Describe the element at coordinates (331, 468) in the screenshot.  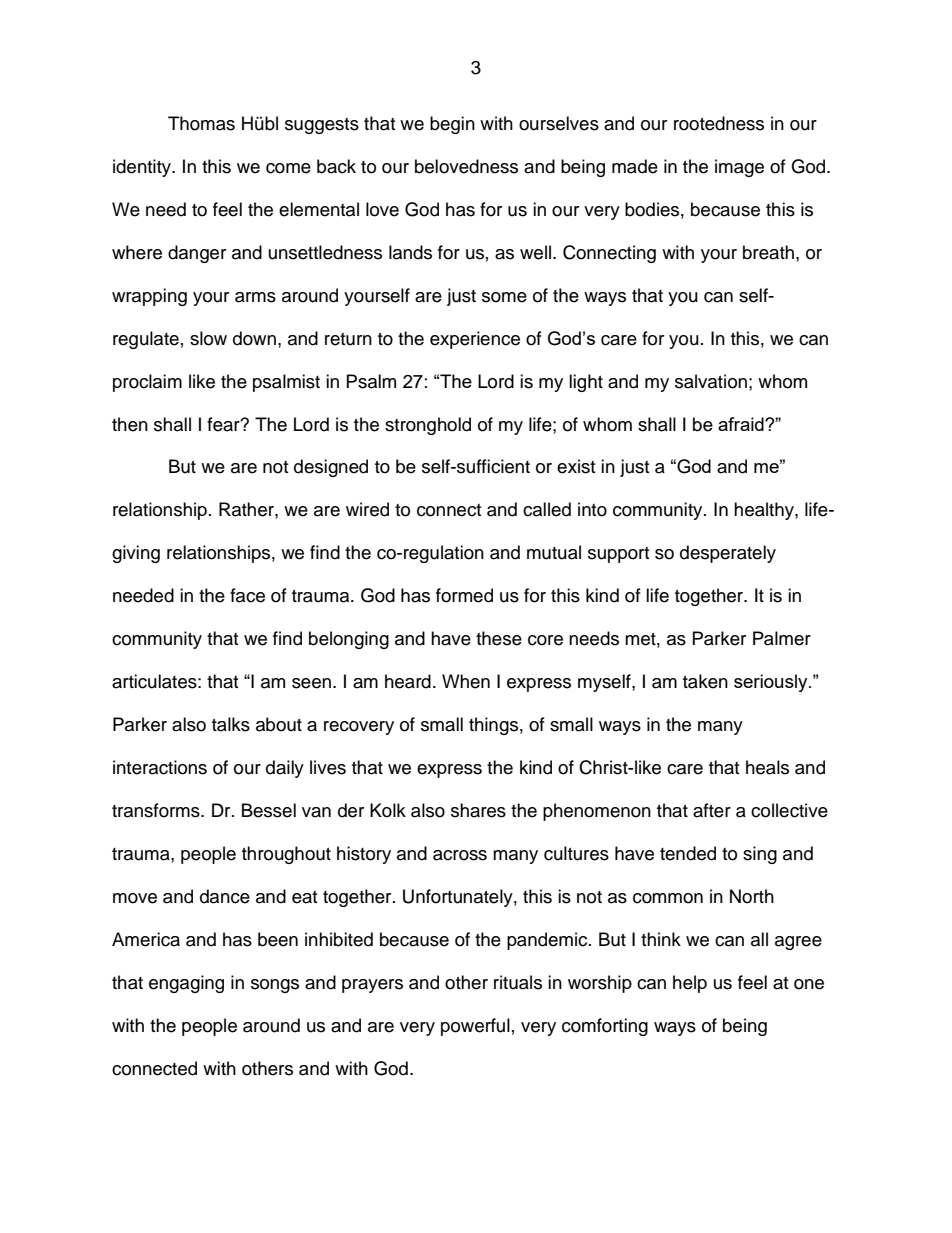
I see `designed` at that location.
